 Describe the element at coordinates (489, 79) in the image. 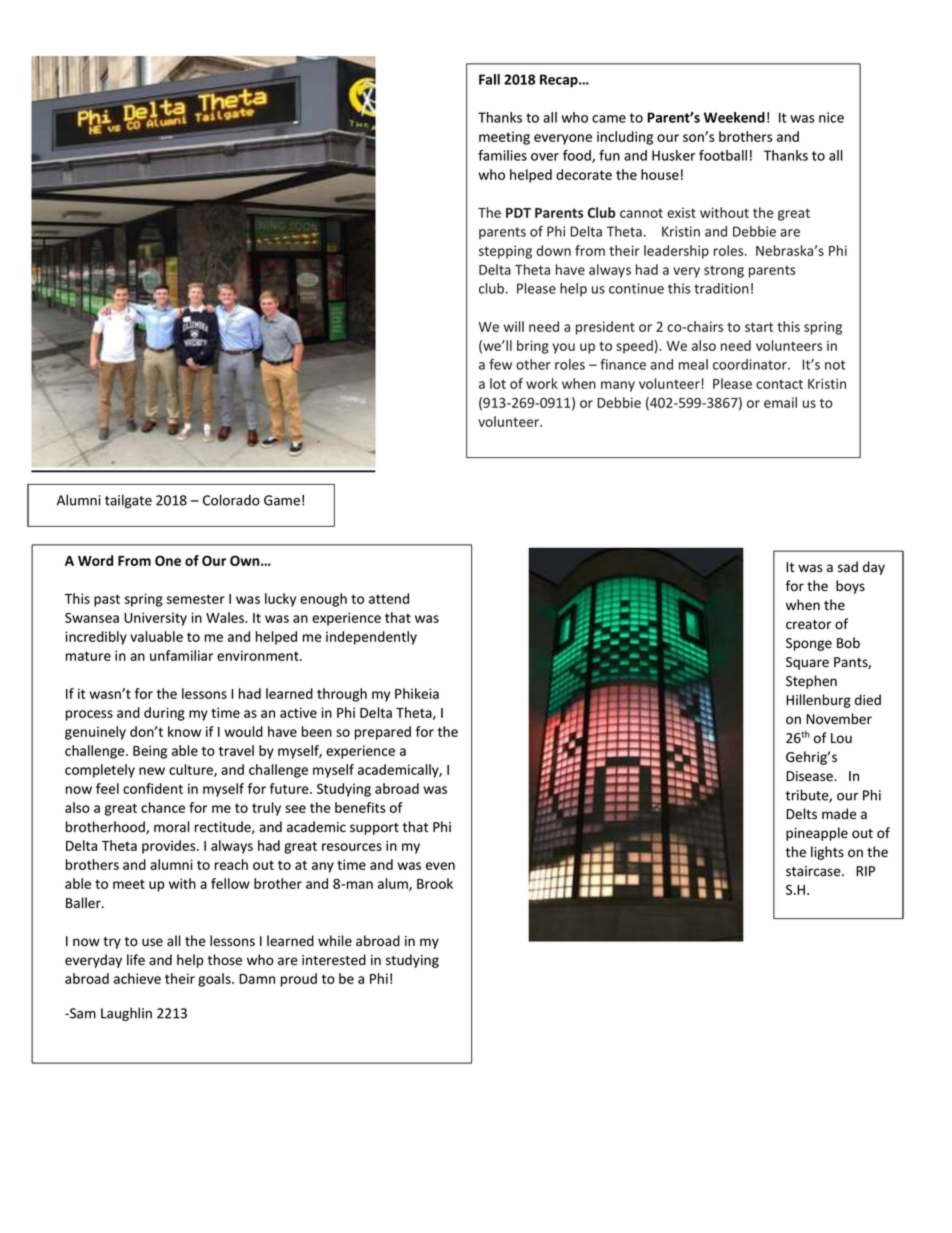

I see `Fall` at that location.
